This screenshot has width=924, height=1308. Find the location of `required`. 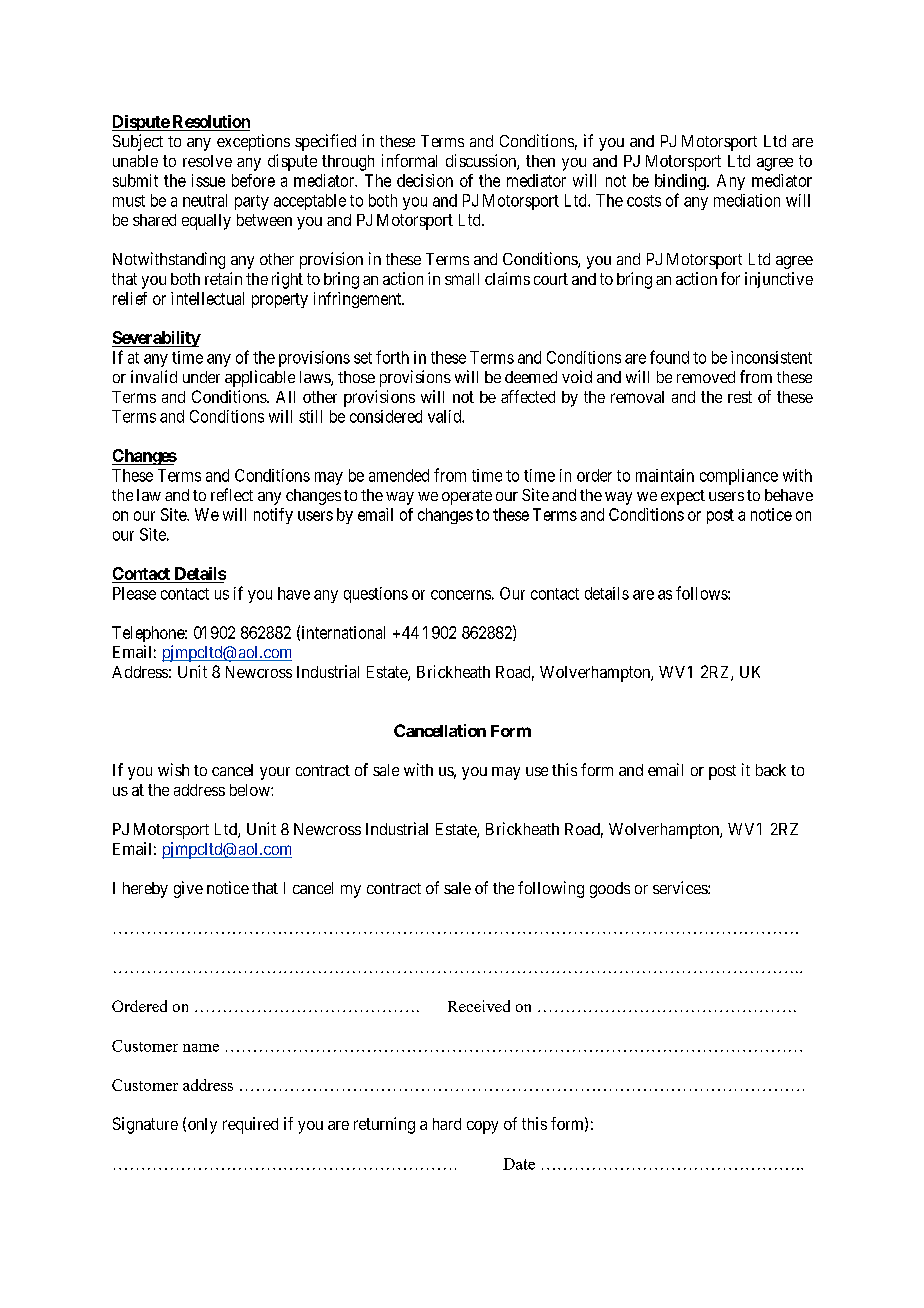

required is located at coordinates (250, 1125).
